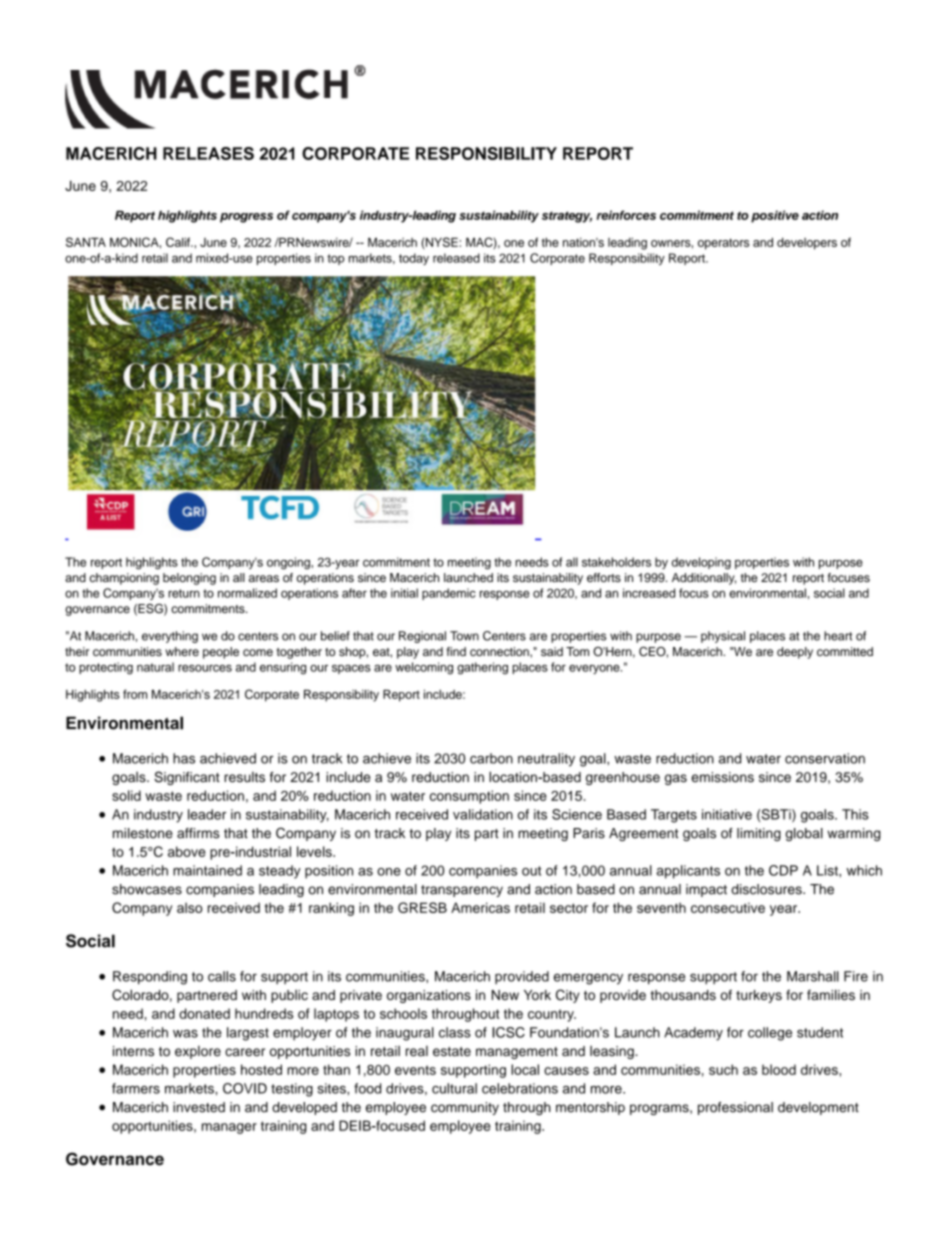  What do you see at coordinates (462, 891) in the screenshot?
I see `transparency` at bounding box center [462, 891].
